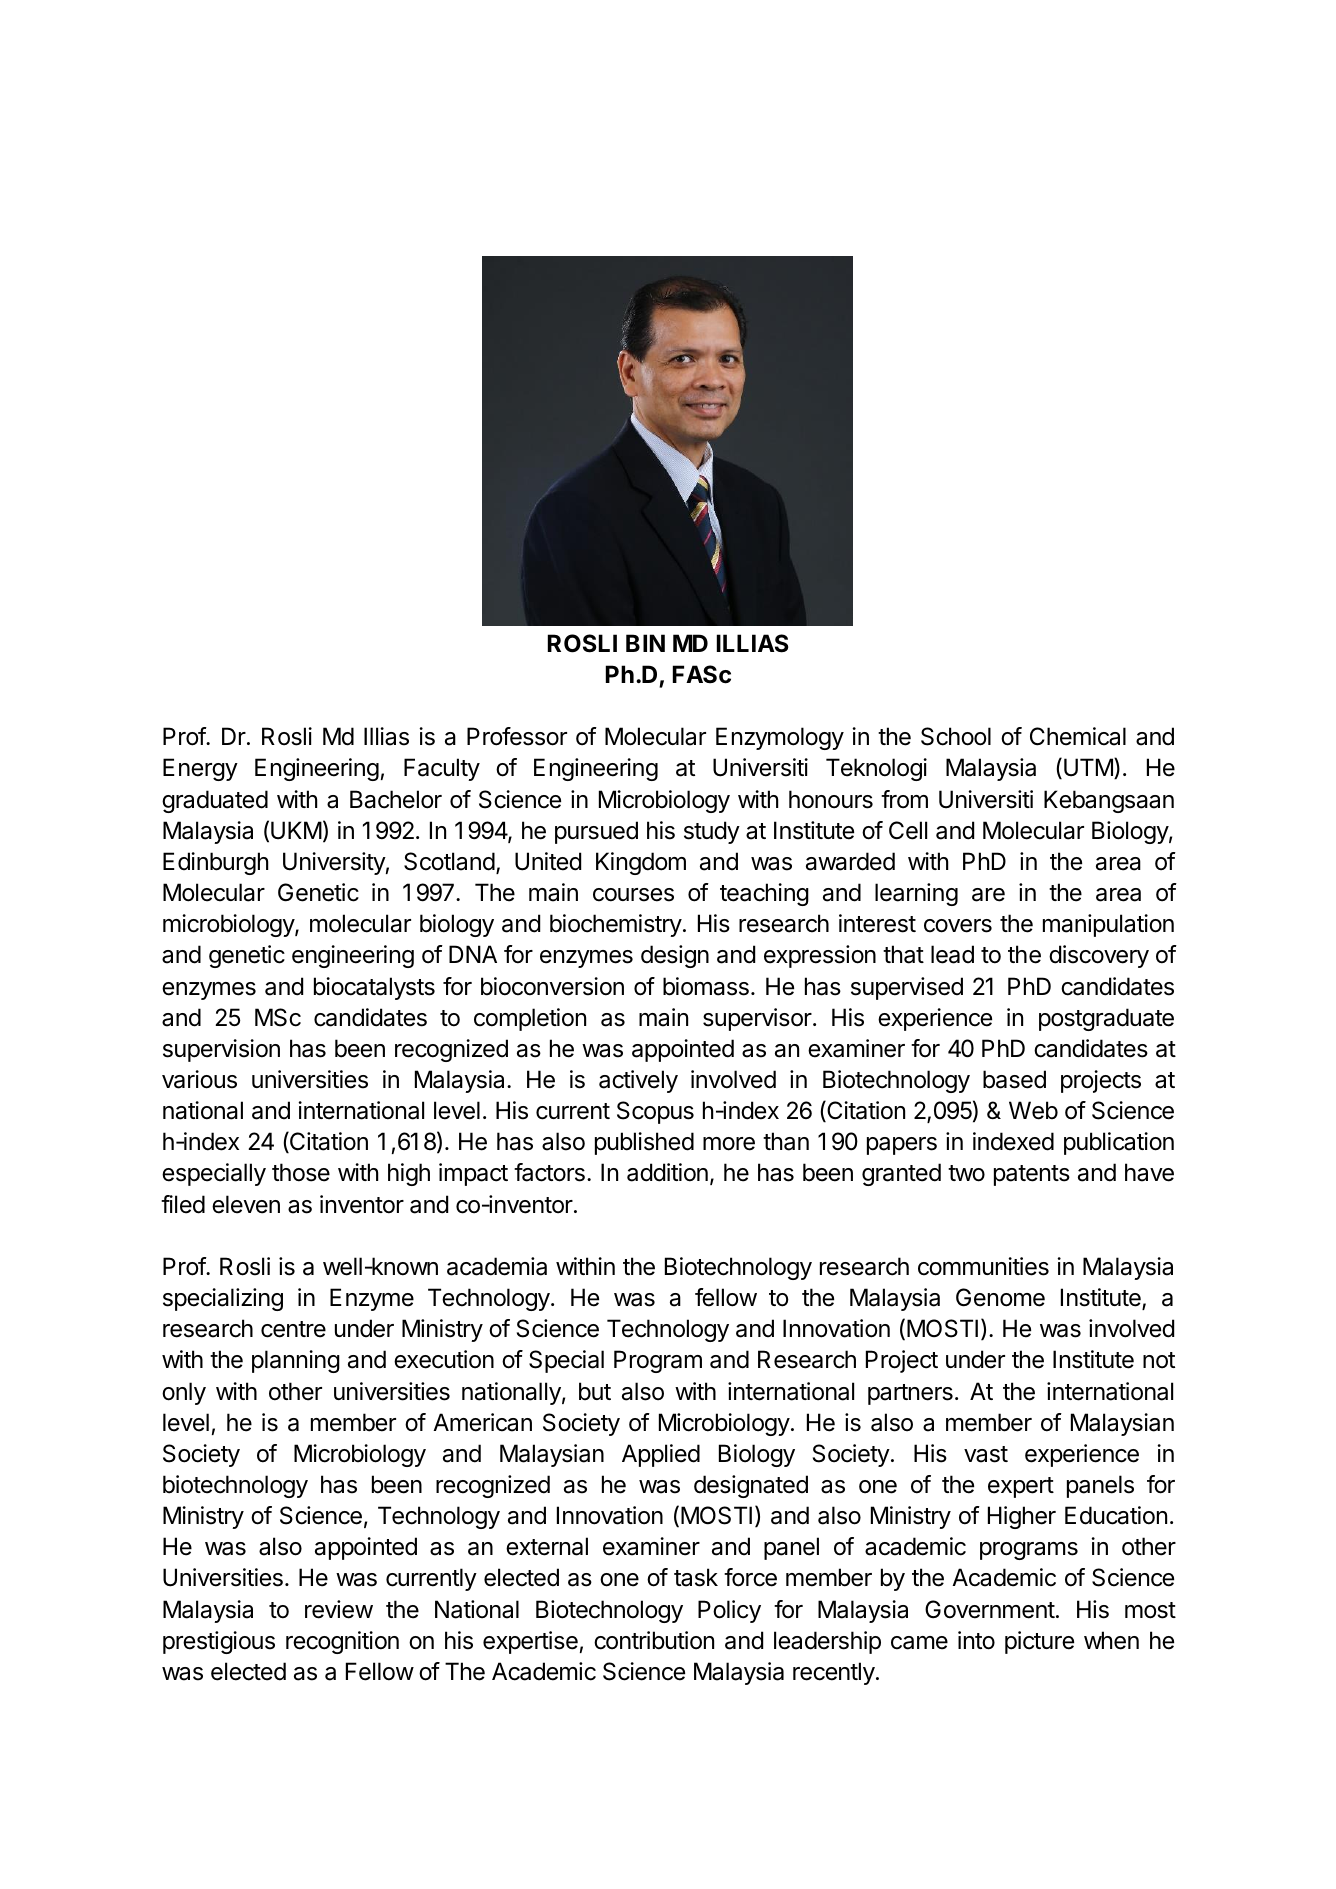 This screenshot has width=1336, height=1889. Describe the element at coordinates (215, 863) in the screenshot. I see `Edinburgh` at that location.
